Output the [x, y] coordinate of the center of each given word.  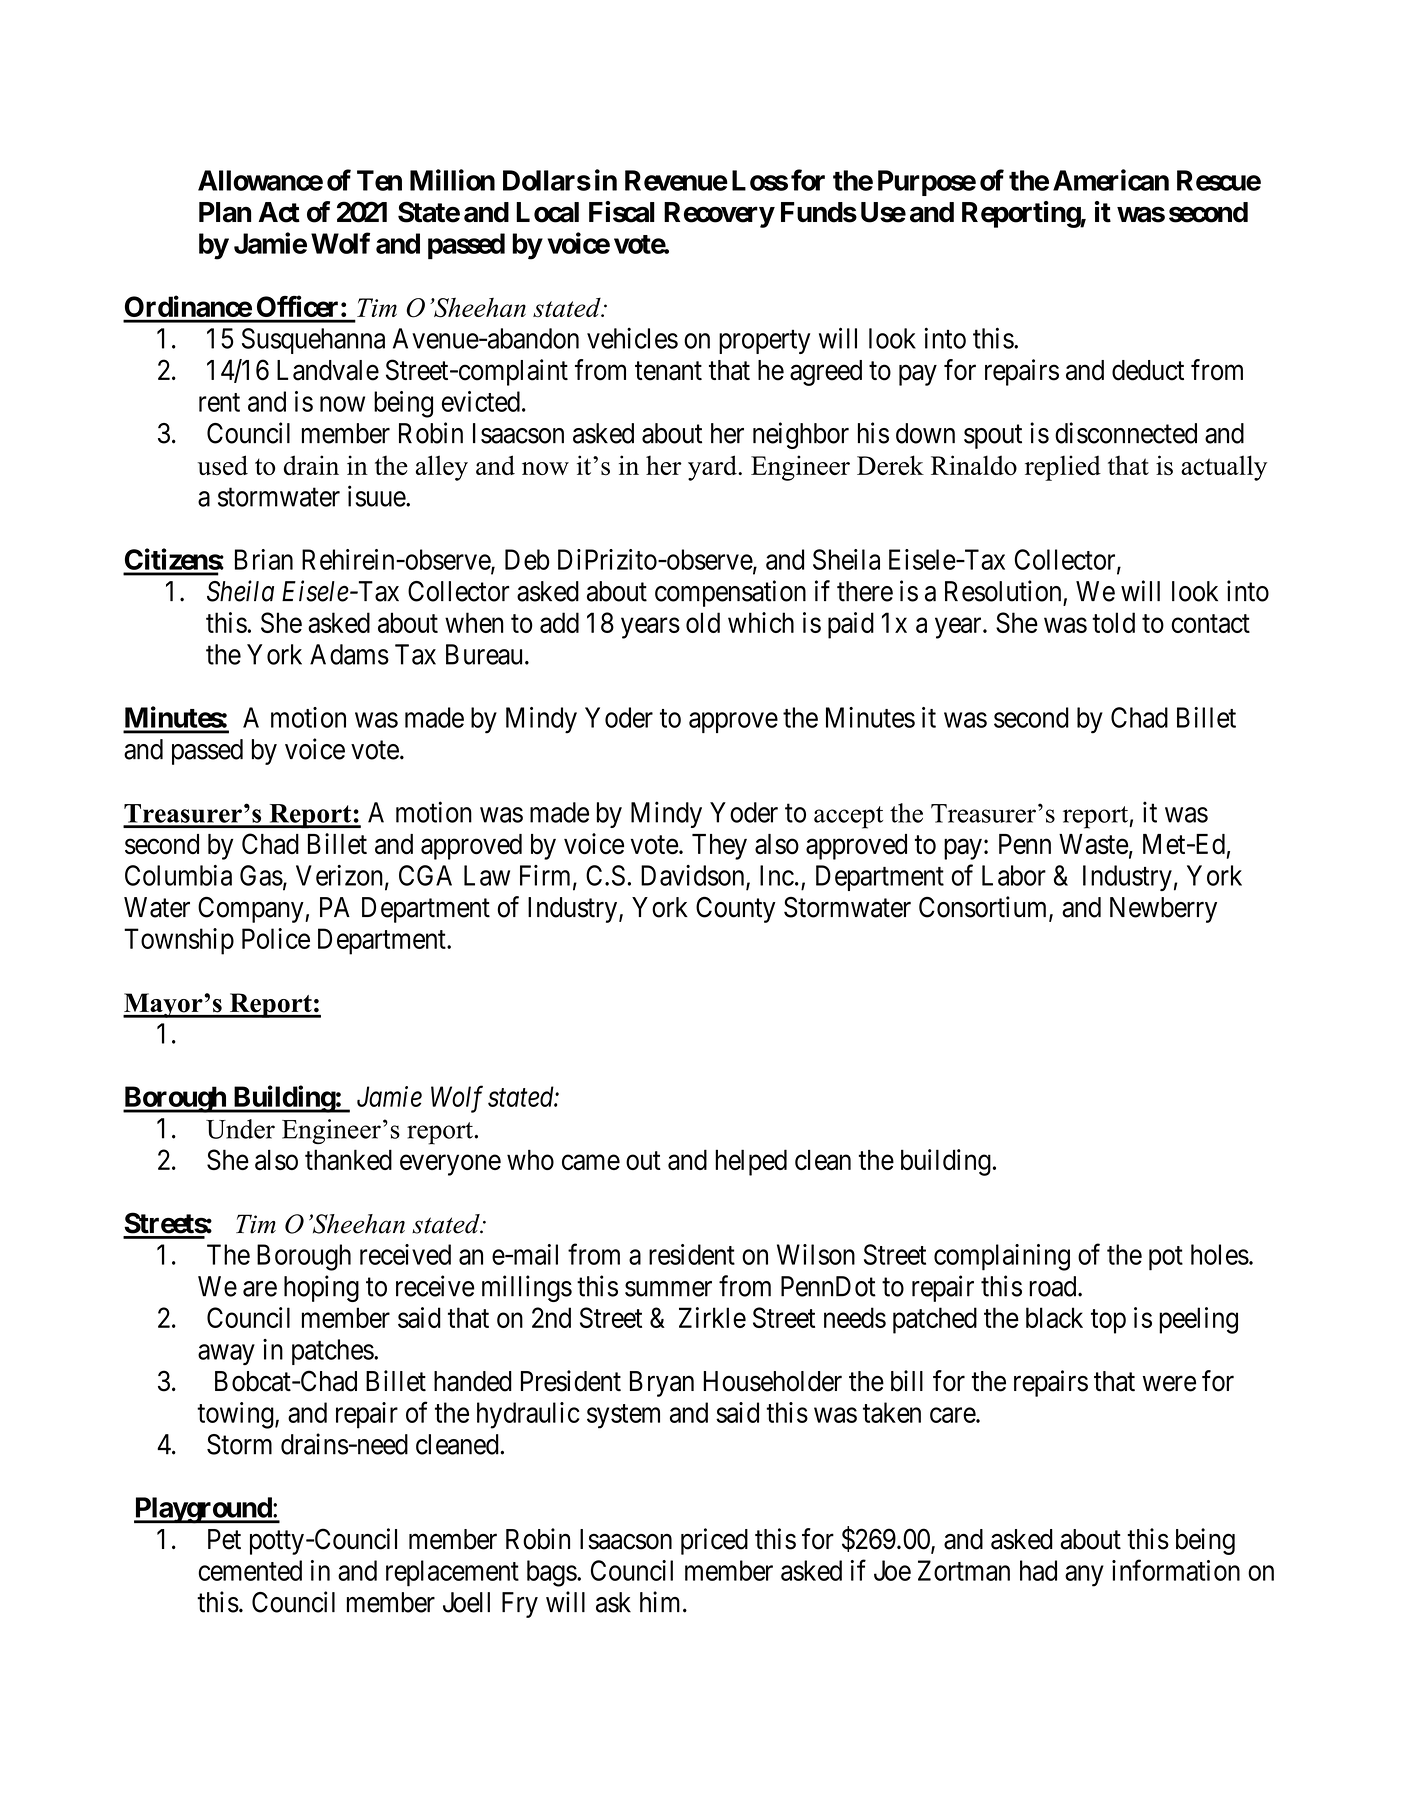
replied [1063, 468]
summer [668, 1289]
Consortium [984, 908]
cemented [250, 1570]
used [223, 465]
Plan [225, 212]
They [719, 847]
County [736, 909]
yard [713, 468]
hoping [321, 1288]
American [1111, 180]
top [1108, 1321]
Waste [1093, 844]
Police [276, 938]
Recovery [719, 215]
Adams [349, 654]
